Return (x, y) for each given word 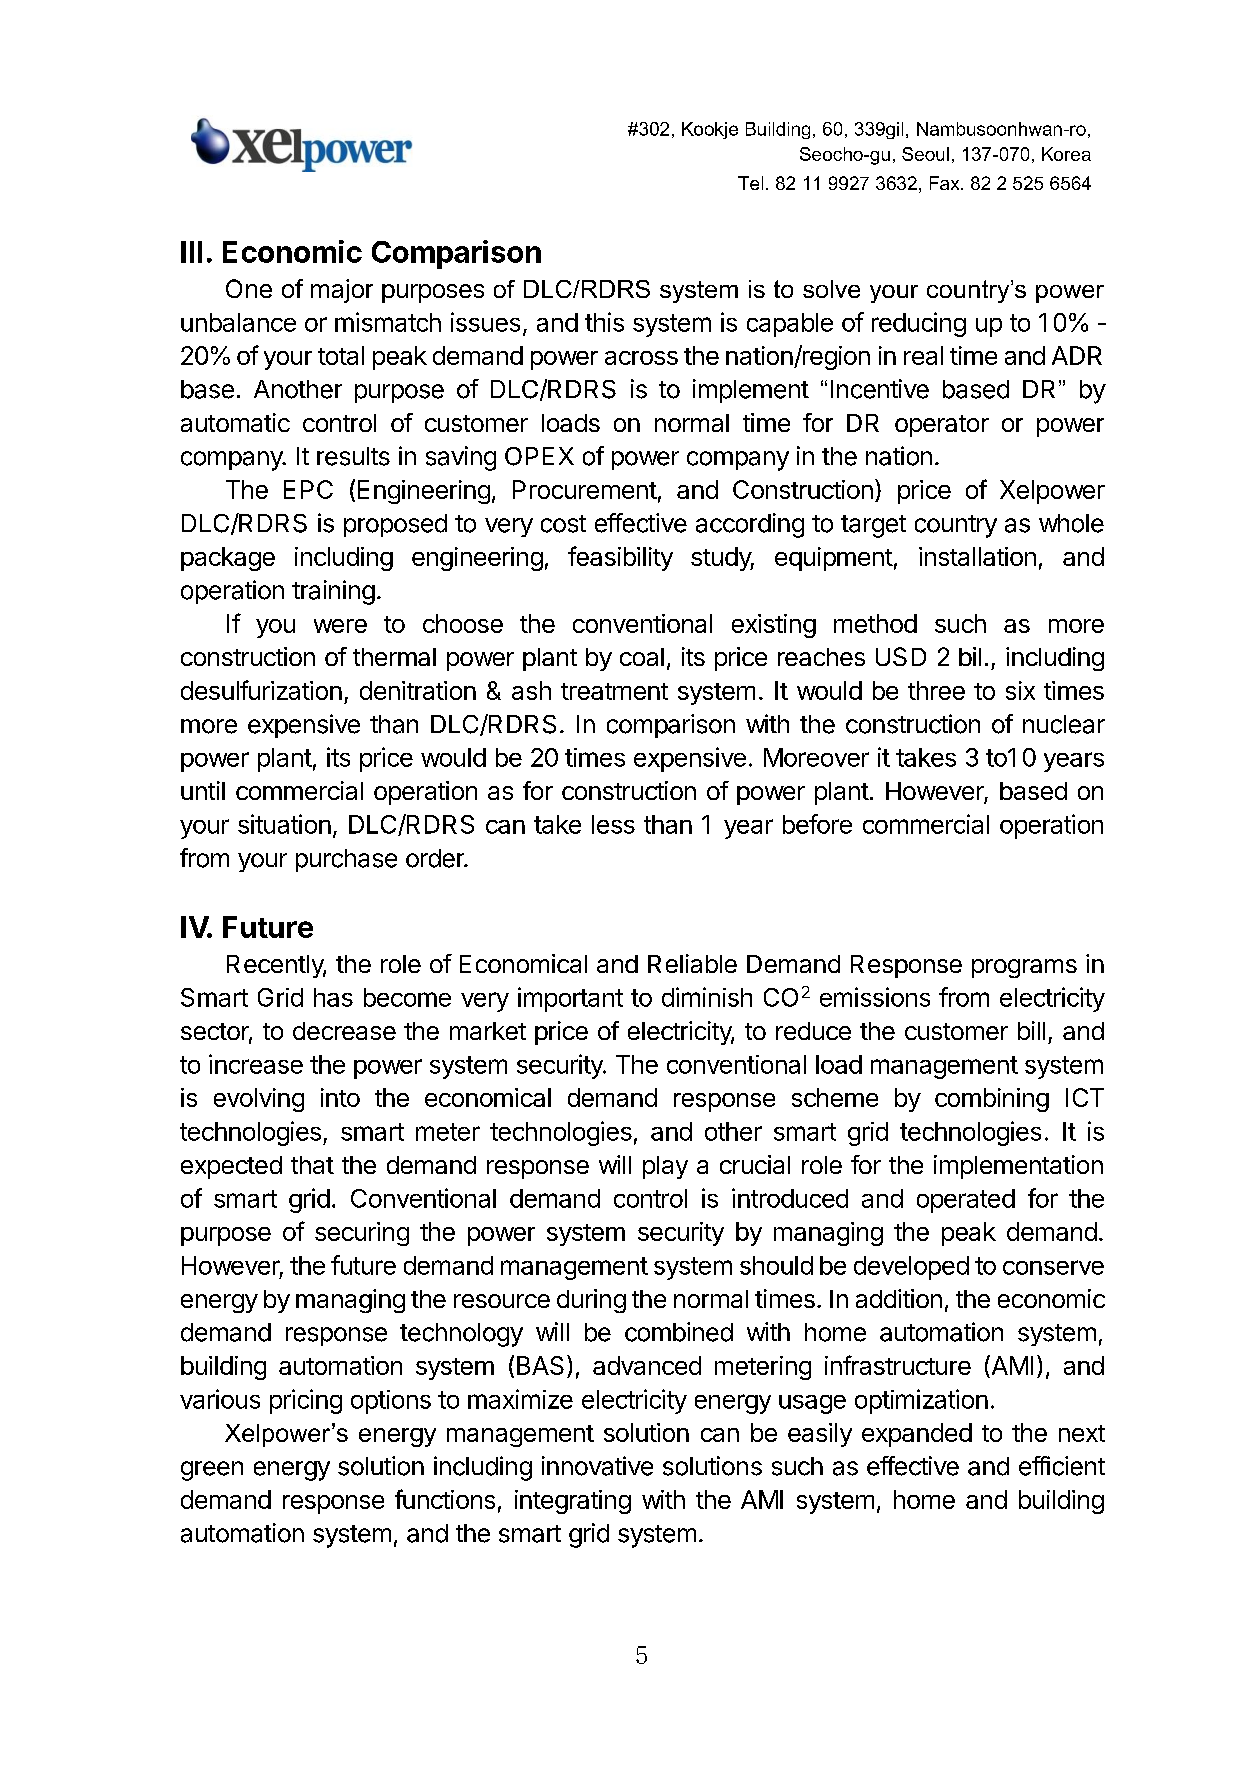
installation (977, 556)
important (570, 999)
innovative (597, 1466)
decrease (344, 1031)
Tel (750, 183)
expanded (917, 1435)
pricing (306, 1401)
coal (642, 657)
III (191, 252)
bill (1031, 1030)
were (340, 626)
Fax (946, 183)
